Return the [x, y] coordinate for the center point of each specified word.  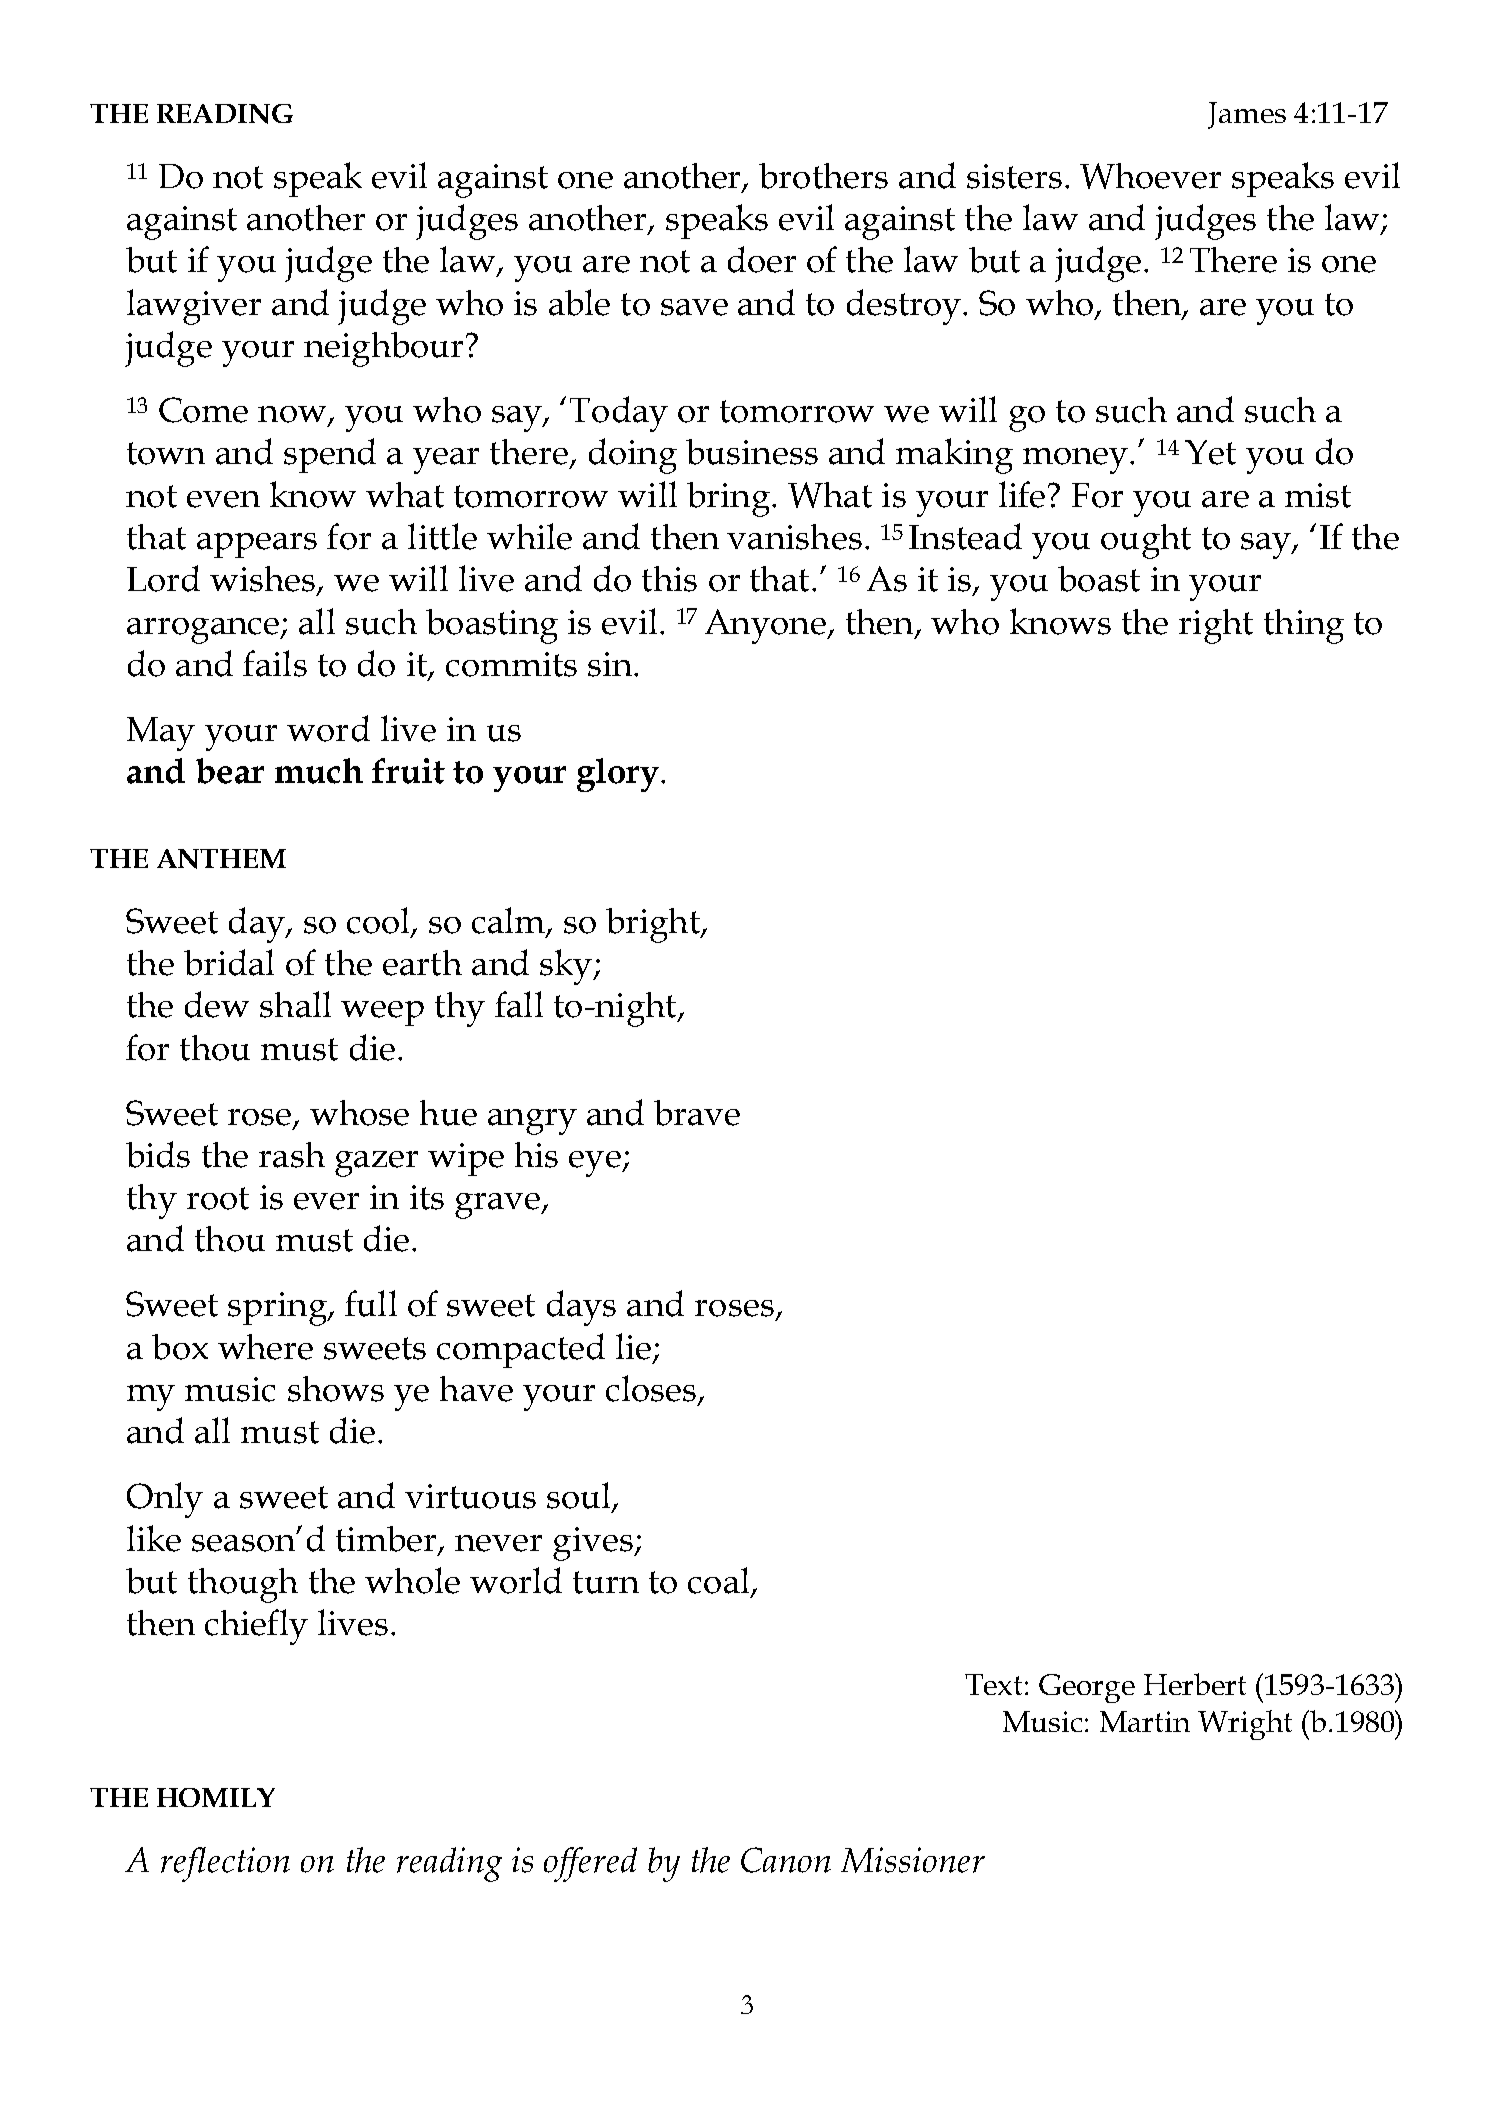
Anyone [766, 626]
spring [278, 1309]
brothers [823, 176]
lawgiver [194, 307]
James [1247, 115]
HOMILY [216, 1797]
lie [633, 1346]
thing [1304, 626]
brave [697, 1113]
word [328, 728]
